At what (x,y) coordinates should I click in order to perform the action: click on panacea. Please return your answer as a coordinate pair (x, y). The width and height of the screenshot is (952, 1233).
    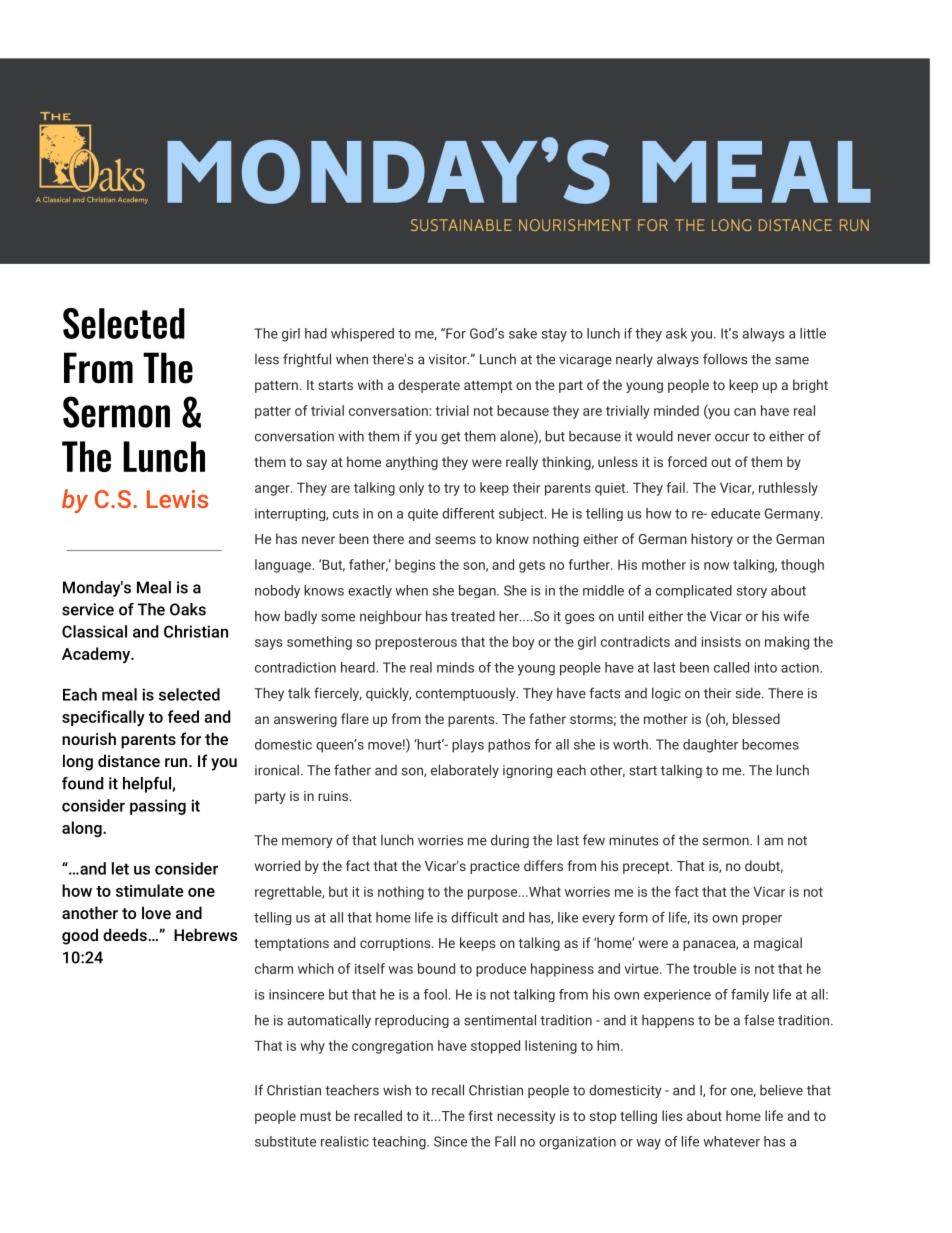
    Looking at the image, I should click on (710, 945).
